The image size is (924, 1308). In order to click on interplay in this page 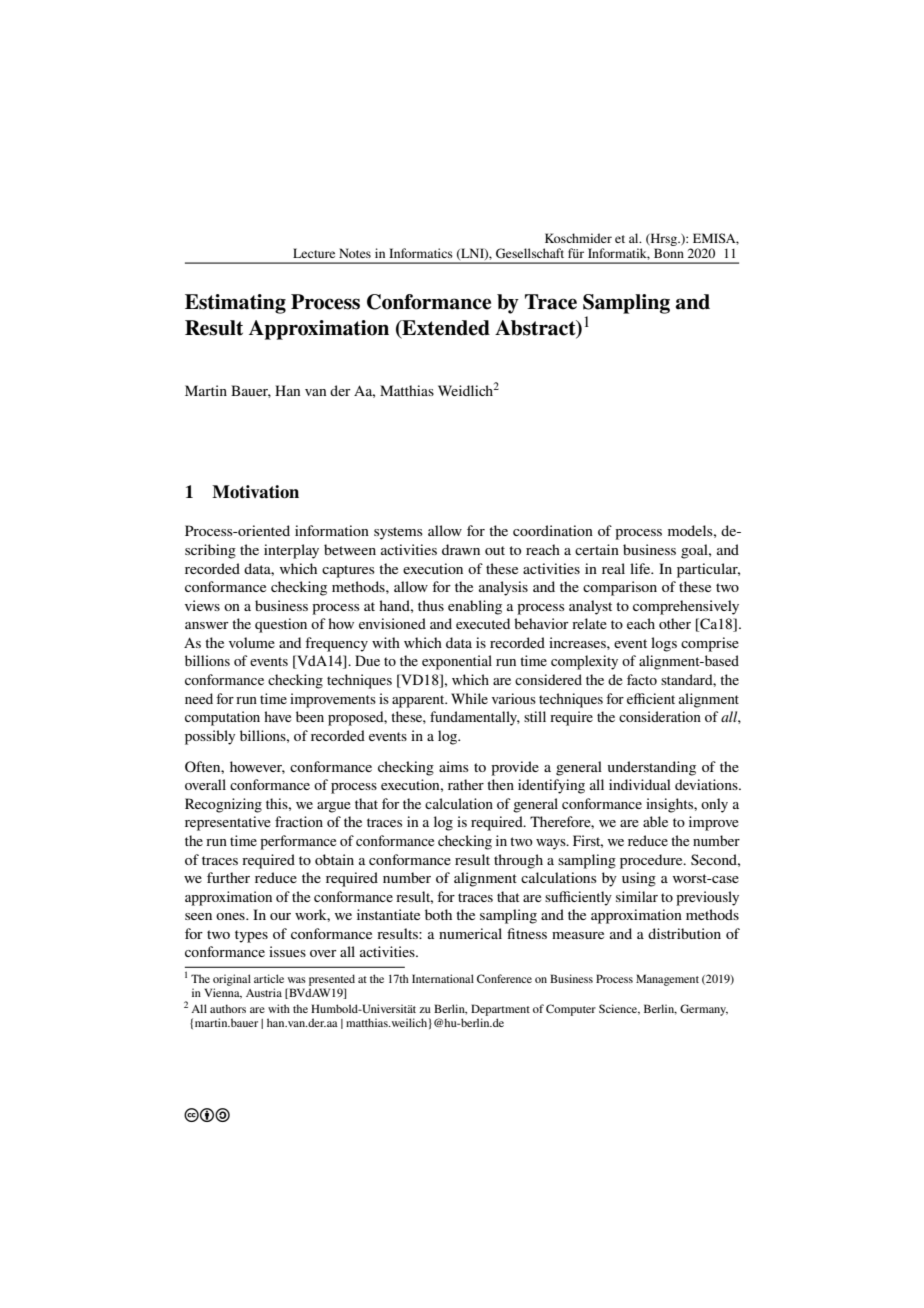, I will do `click(291, 551)`.
